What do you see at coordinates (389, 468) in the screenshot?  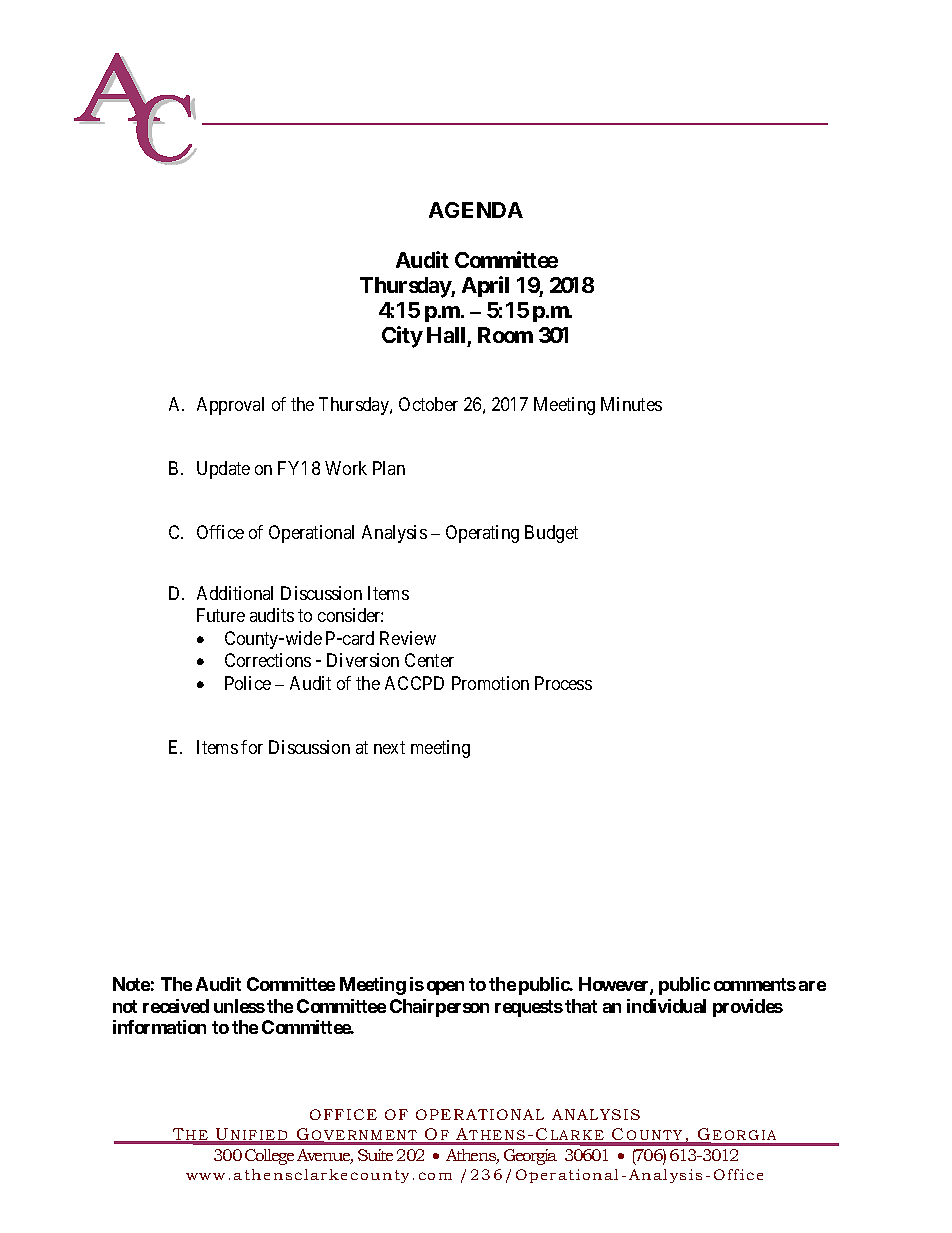 I see `Plan` at bounding box center [389, 468].
